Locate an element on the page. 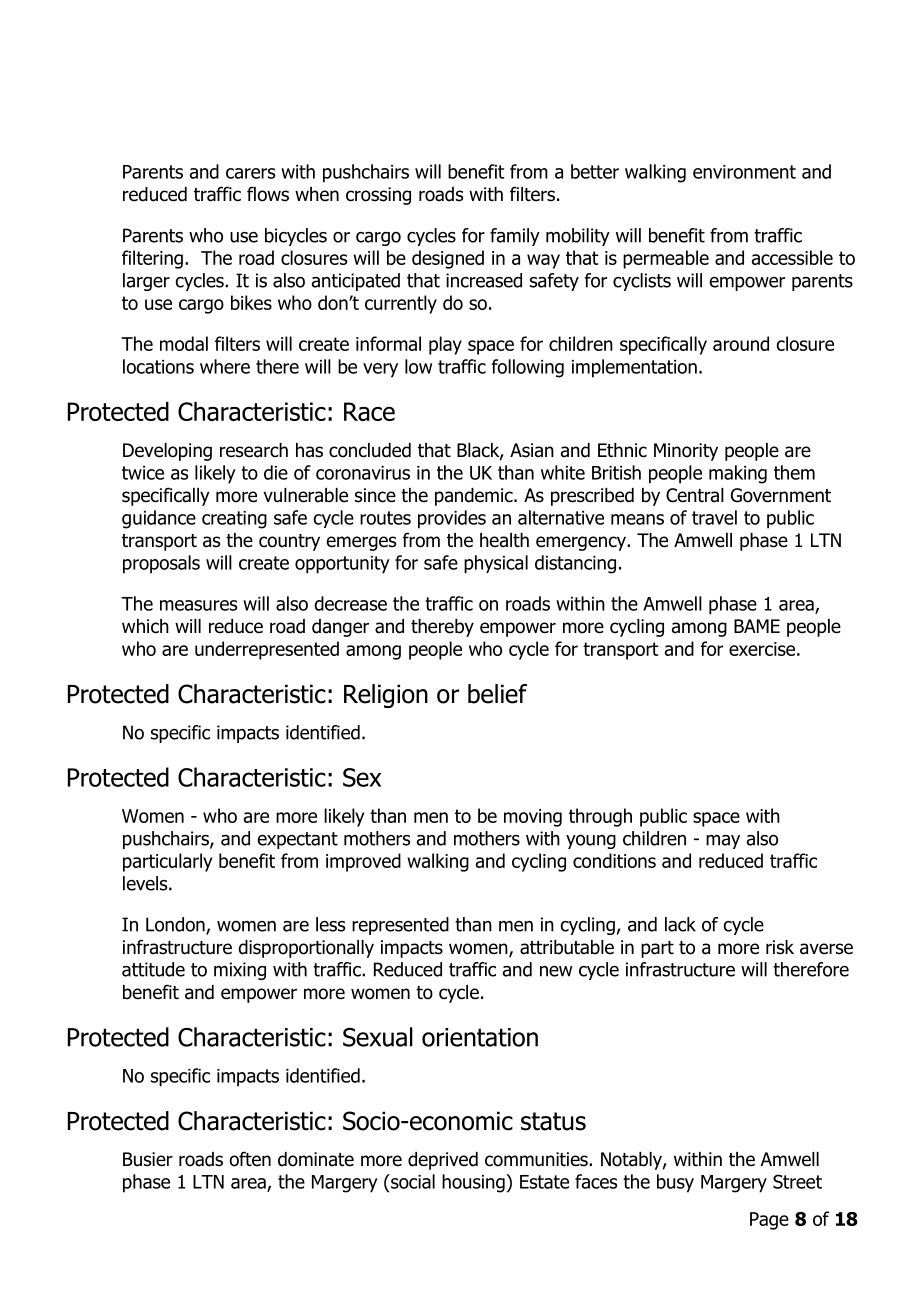  may is located at coordinates (723, 842).
